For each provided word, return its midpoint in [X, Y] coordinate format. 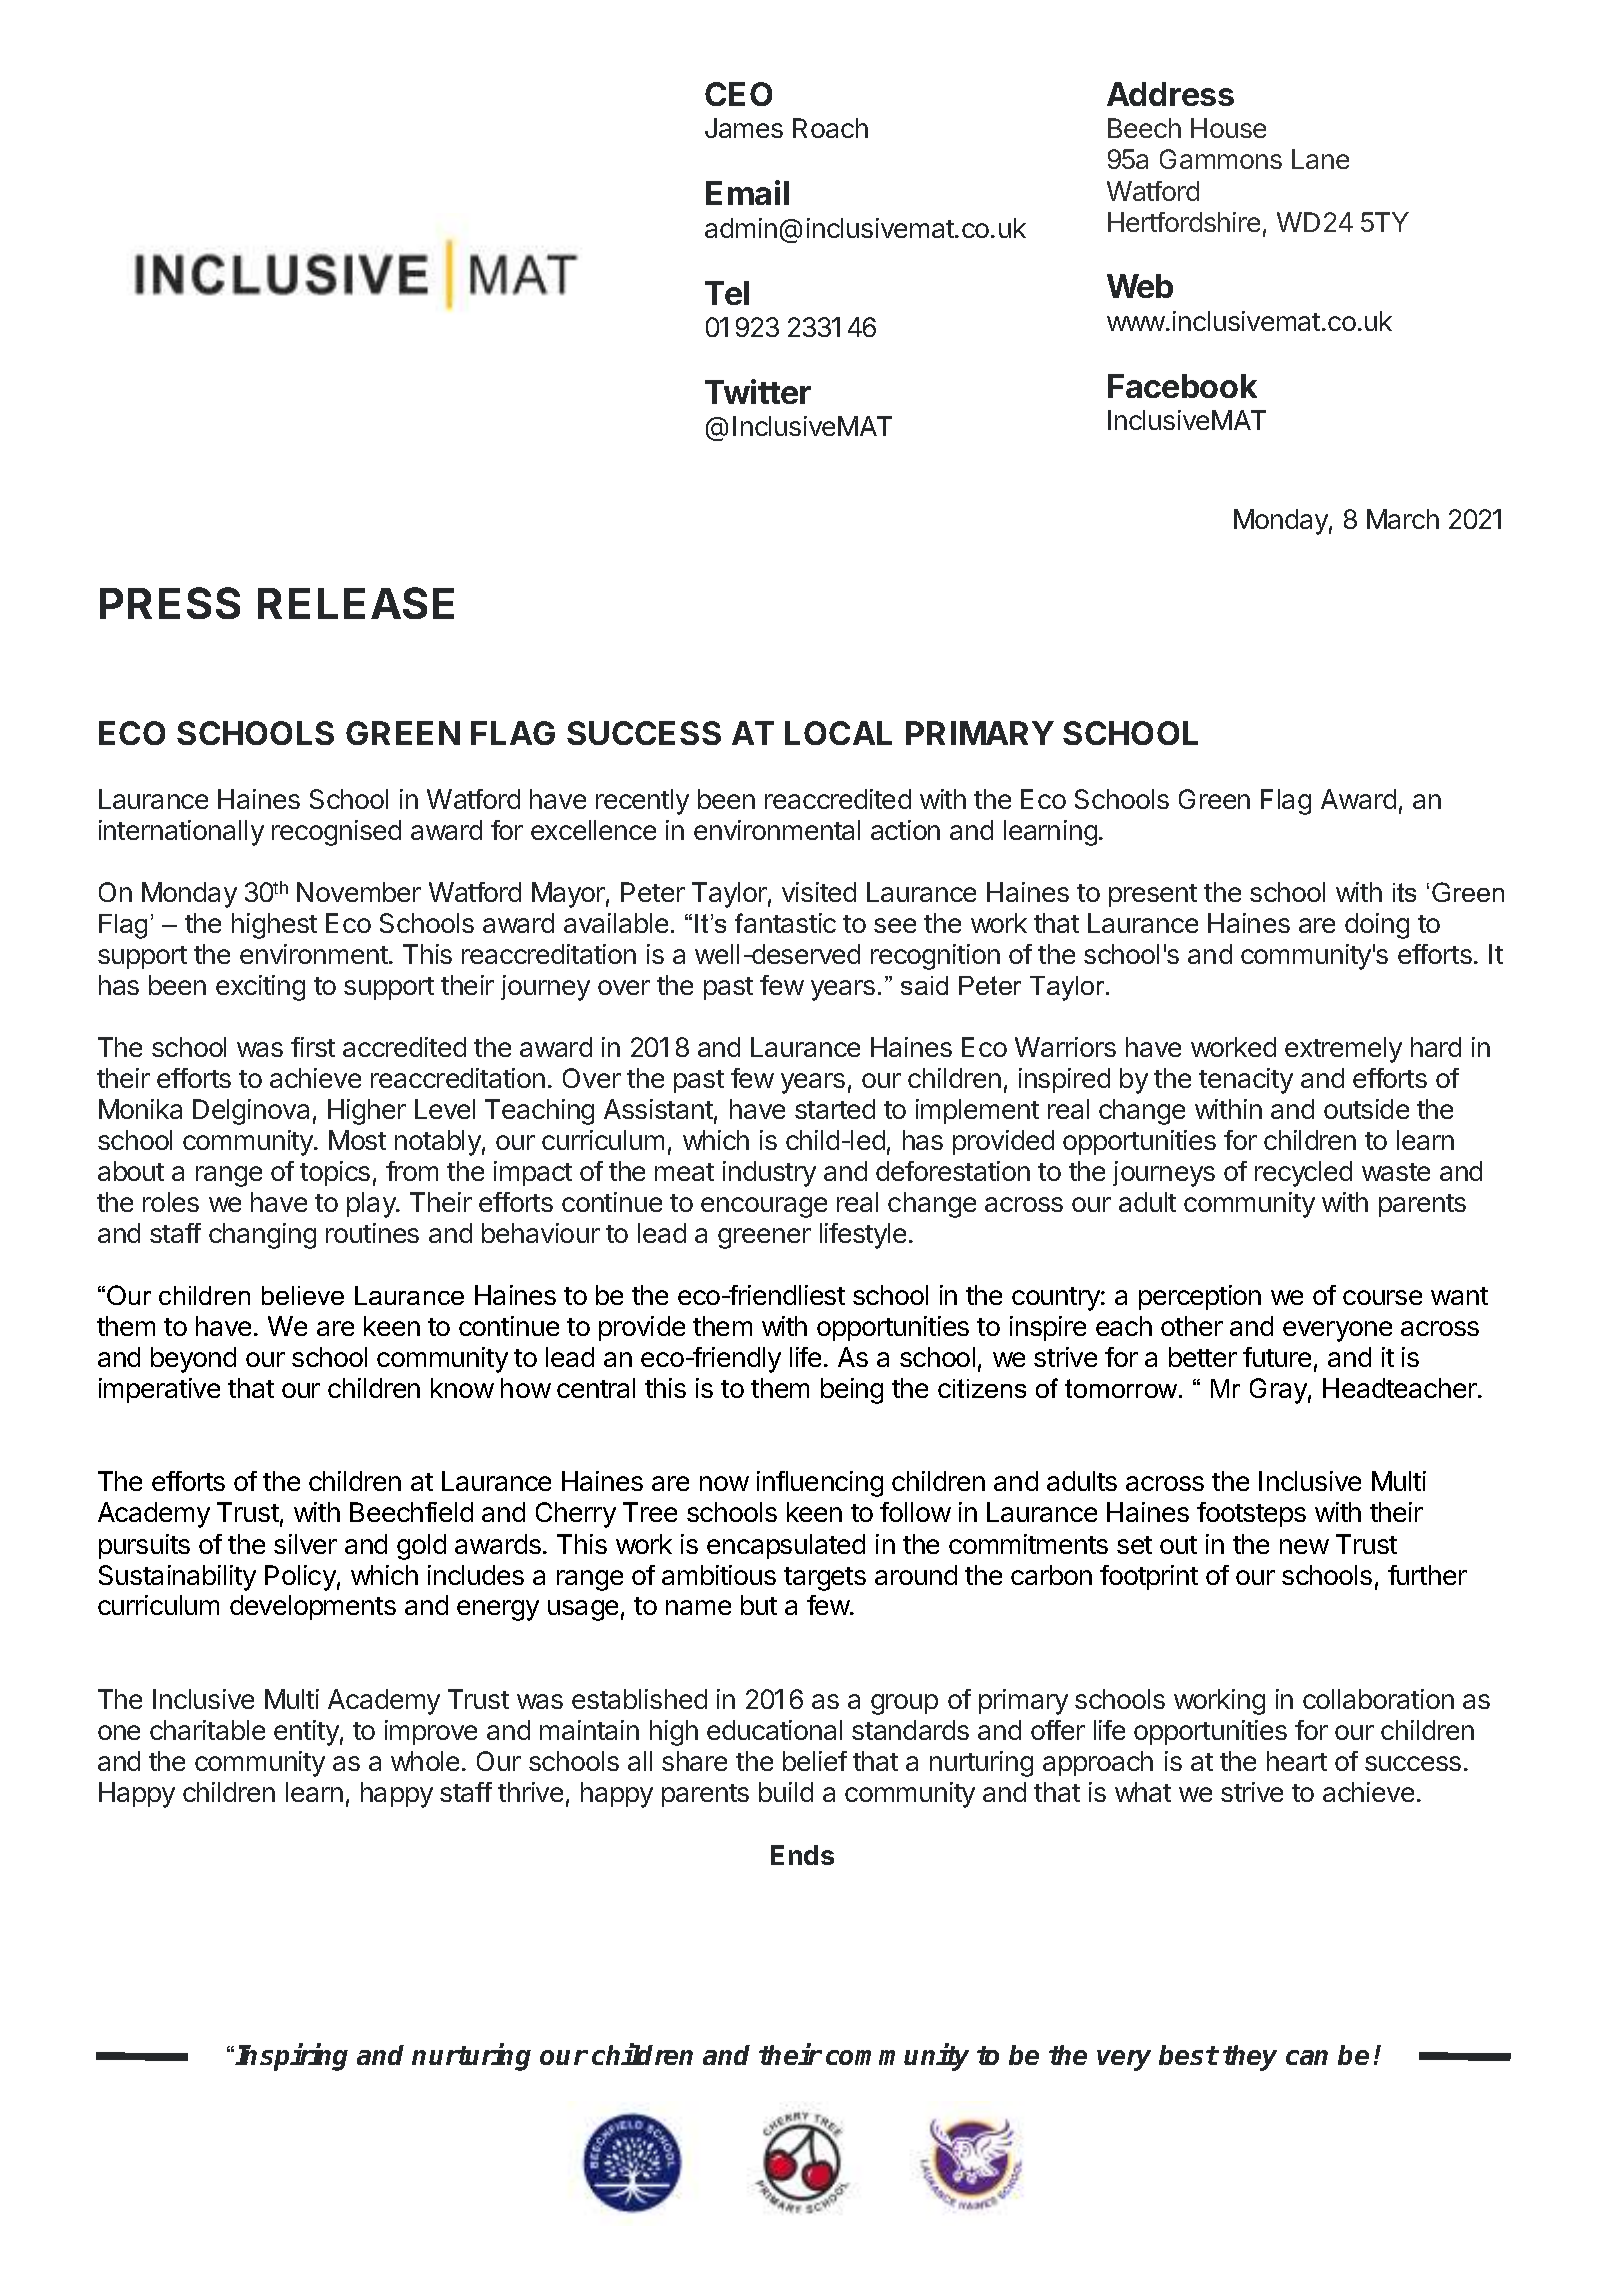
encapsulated [786, 1546]
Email [747, 192]
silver [305, 1544]
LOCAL [838, 733]
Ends [802, 1855]
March [1403, 519]
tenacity [1246, 1081]
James [744, 128]
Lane [1320, 159]
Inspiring [291, 2057]
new [1304, 1546]
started [835, 1109]
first [313, 1047]
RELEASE [356, 603]
